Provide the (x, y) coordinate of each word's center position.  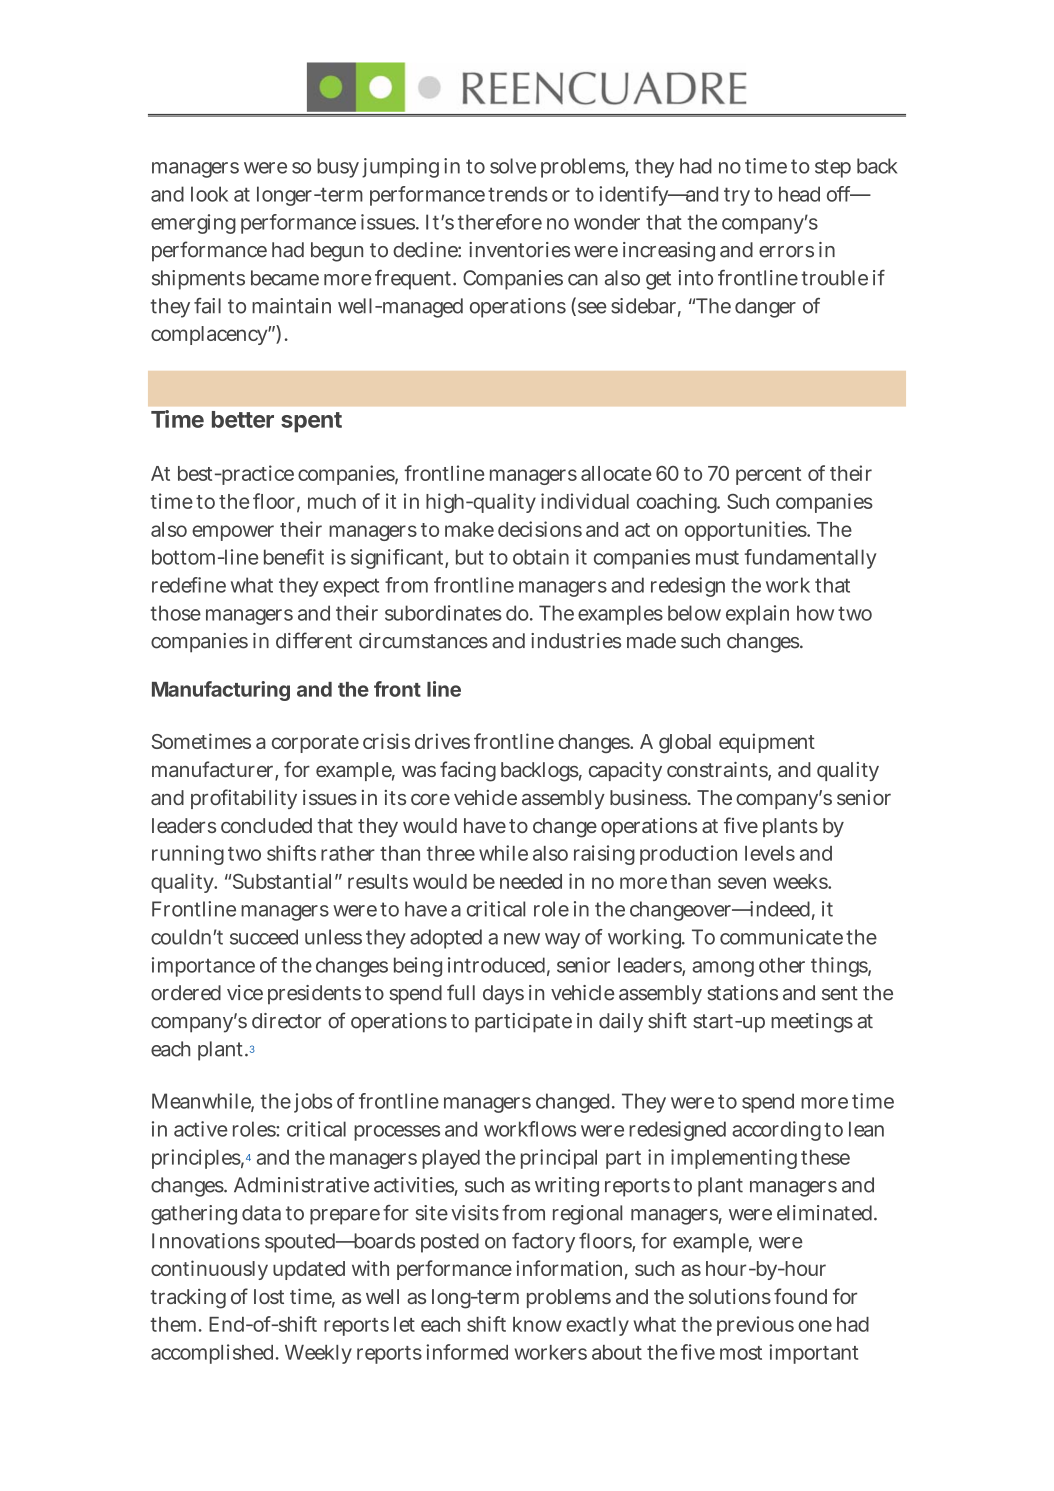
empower (233, 533)
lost (269, 1296)
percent (768, 476)
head (799, 194)
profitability (244, 799)
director (286, 1021)
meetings (812, 1023)
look (209, 194)
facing (468, 771)
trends (518, 194)
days (503, 995)
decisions (540, 529)
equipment (767, 743)
